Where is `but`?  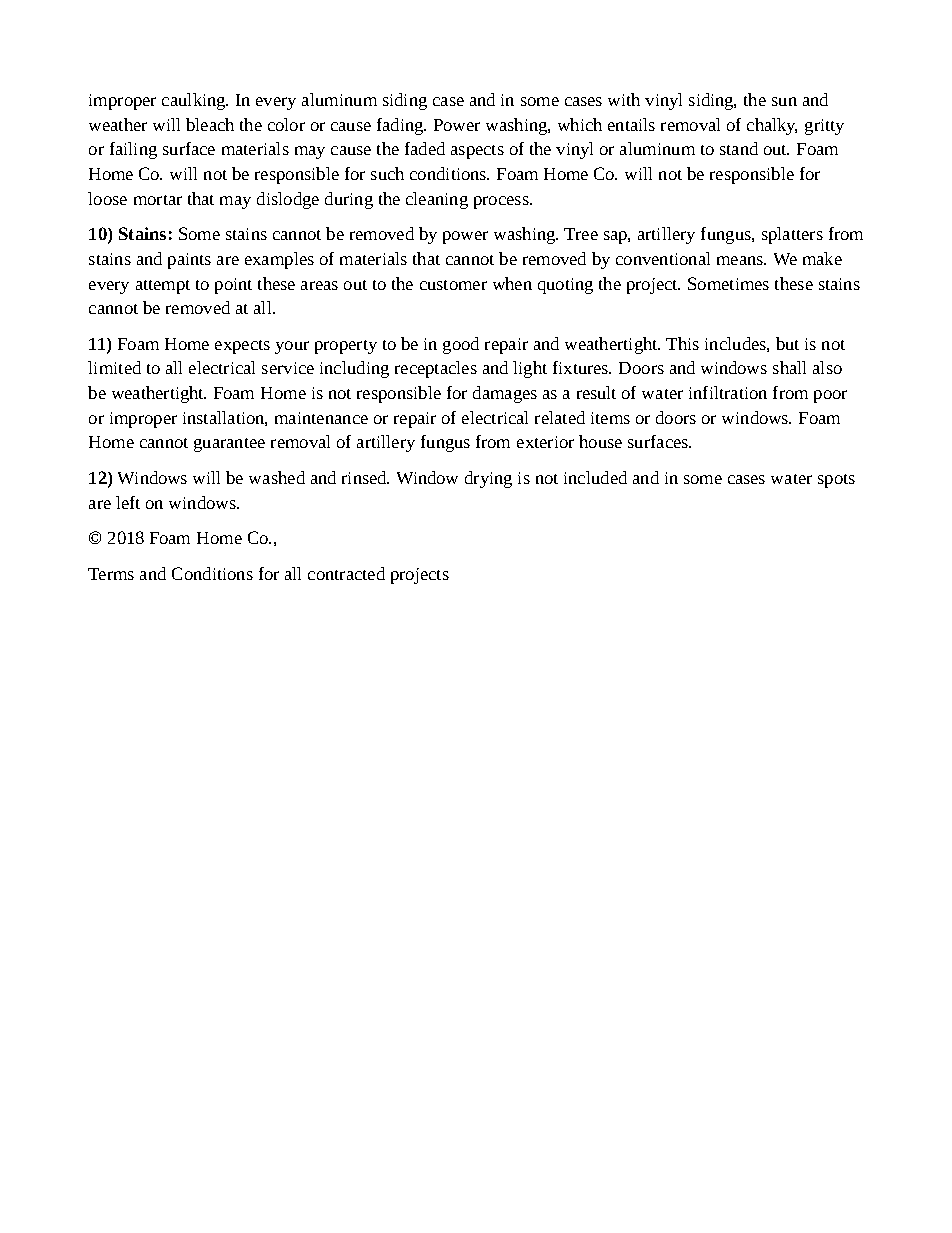
but is located at coordinates (787, 343).
